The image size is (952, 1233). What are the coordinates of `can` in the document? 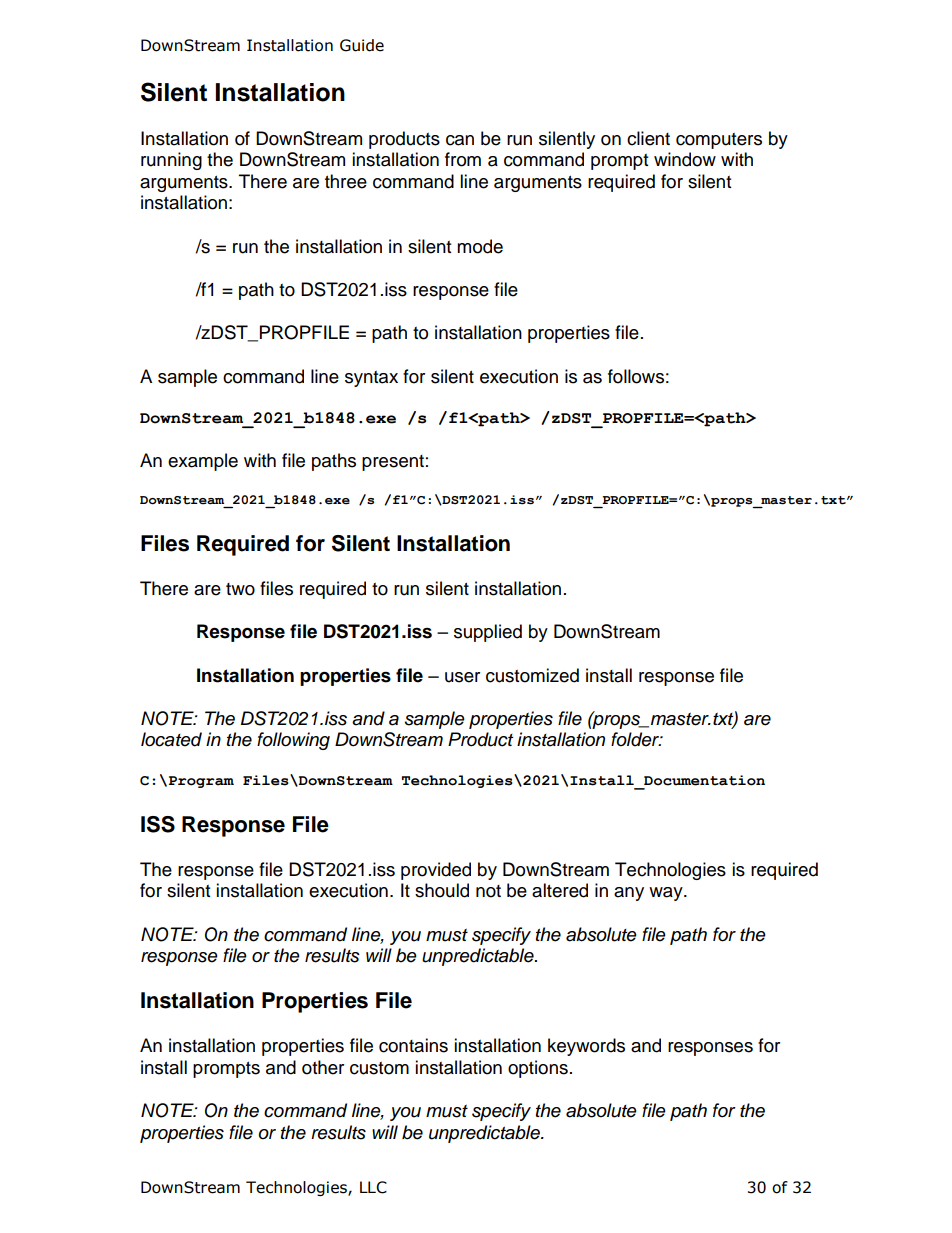 It's located at (460, 140).
